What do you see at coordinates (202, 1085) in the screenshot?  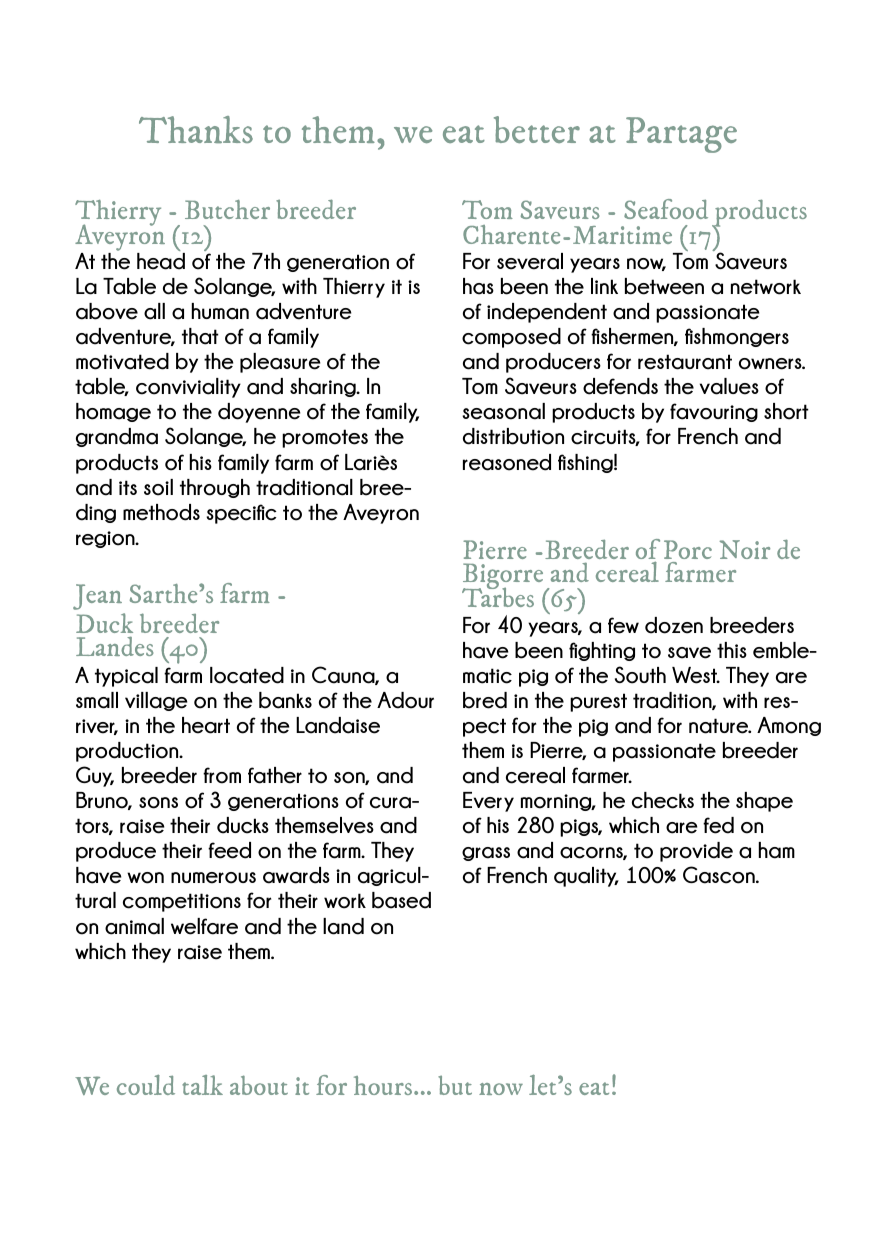 I see `talk` at bounding box center [202, 1085].
